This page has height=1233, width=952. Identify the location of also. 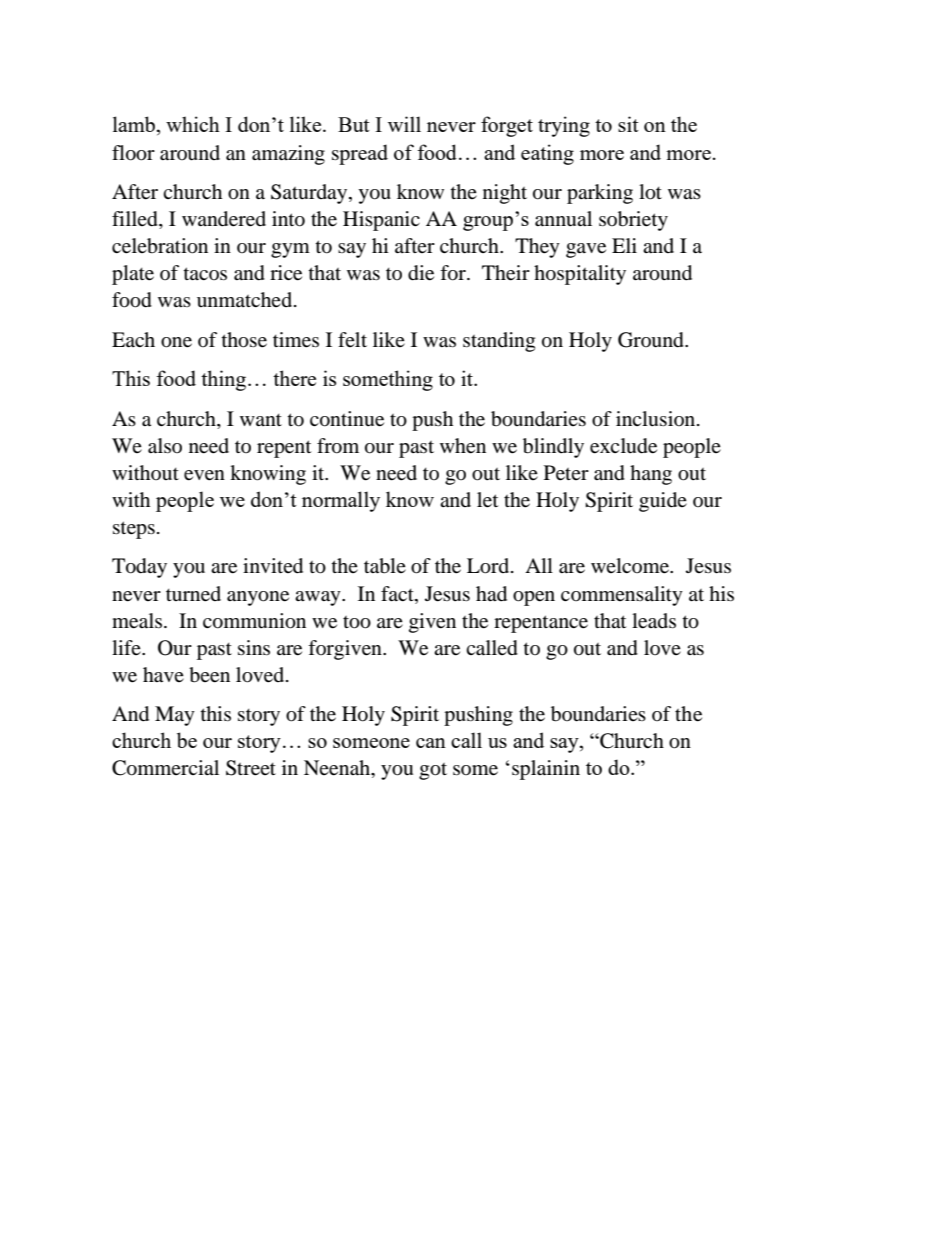
(165, 446).
